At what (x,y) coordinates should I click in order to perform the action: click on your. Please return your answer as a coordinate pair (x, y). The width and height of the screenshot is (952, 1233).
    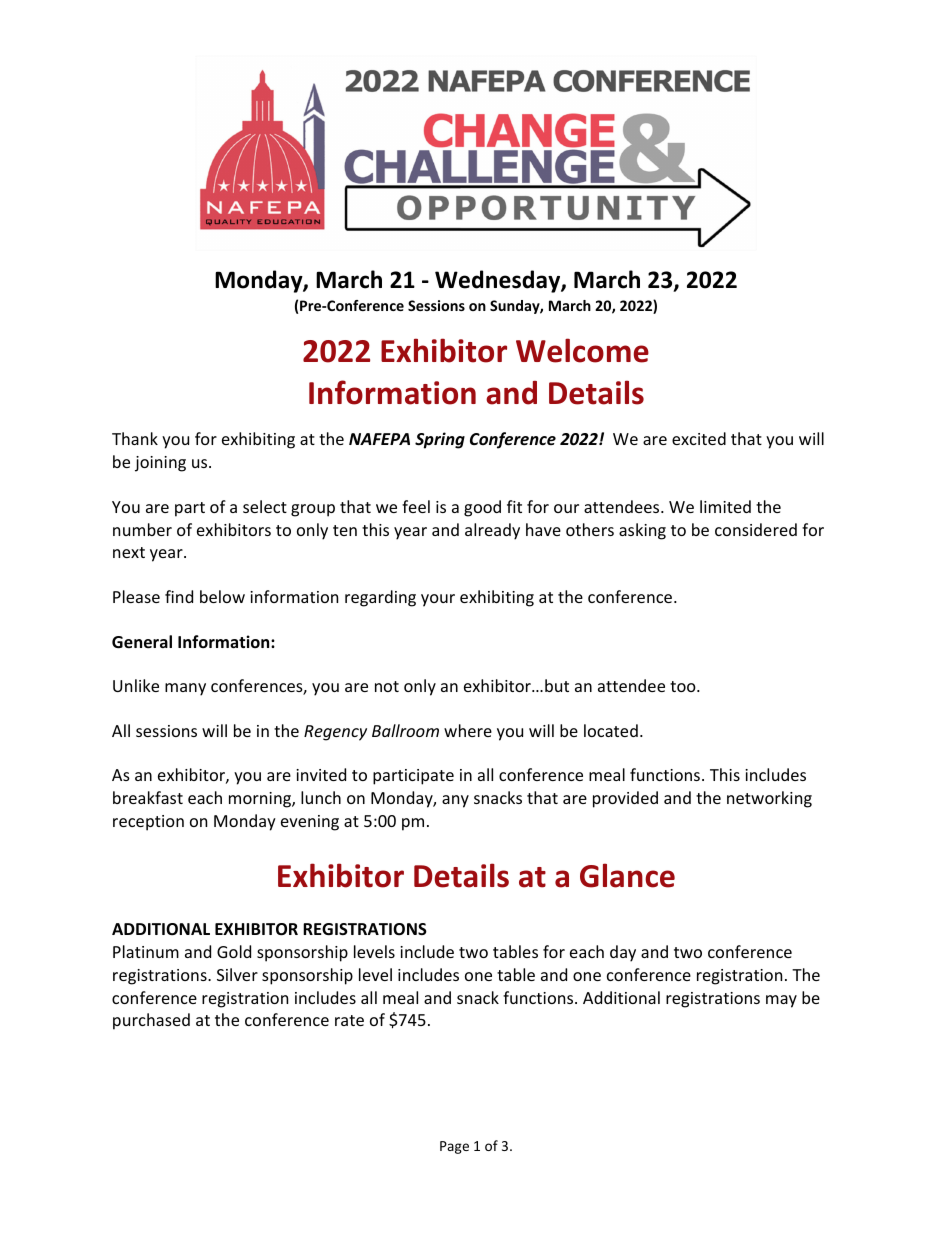
    Looking at the image, I should click on (438, 600).
